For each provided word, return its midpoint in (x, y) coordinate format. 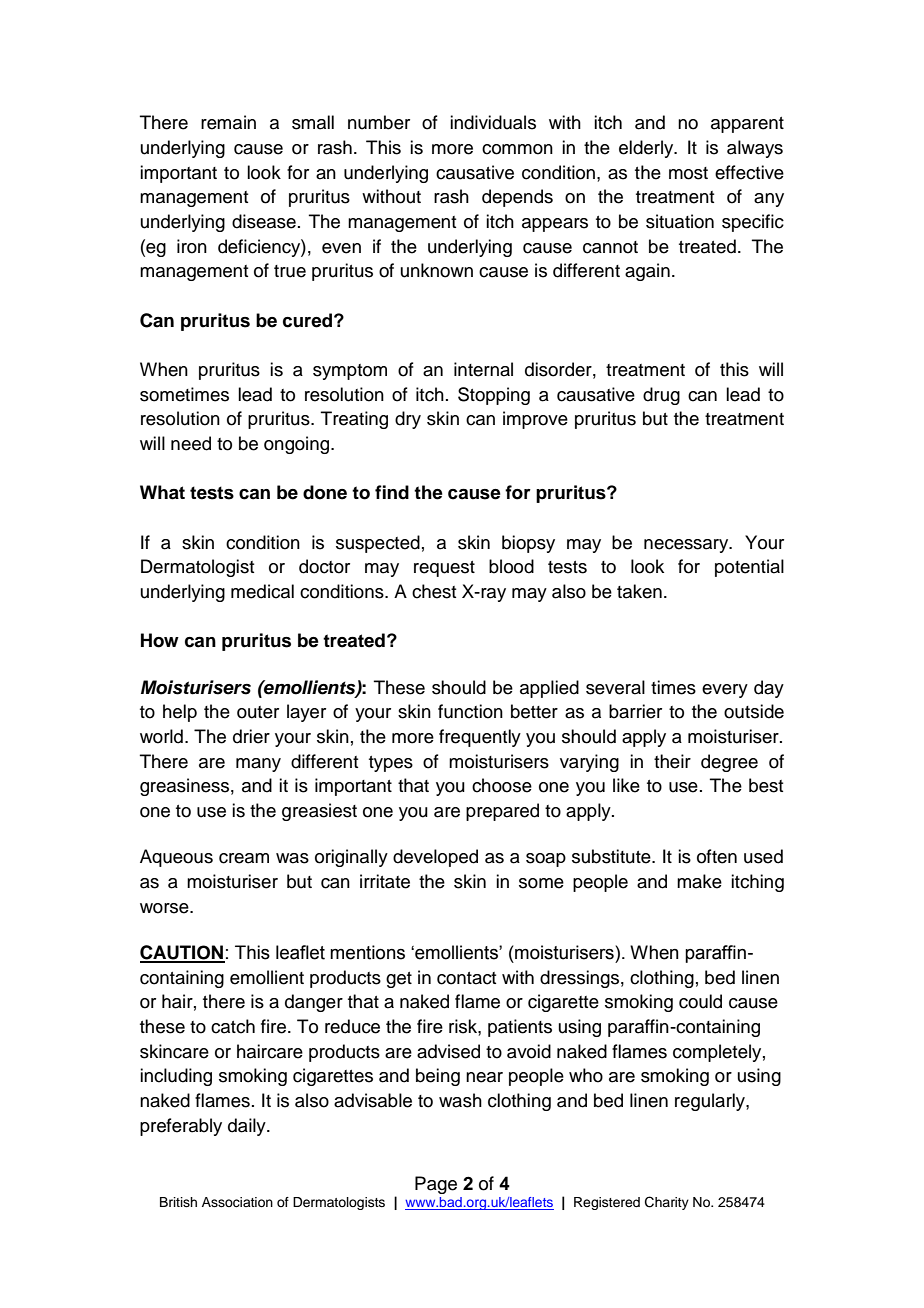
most (688, 173)
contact (466, 978)
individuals (493, 122)
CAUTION (182, 953)
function (470, 711)
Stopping (494, 396)
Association (237, 1202)
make (699, 881)
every (725, 691)
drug (661, 396)
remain (228, 122)
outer (258, 712)
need (191, 443)
